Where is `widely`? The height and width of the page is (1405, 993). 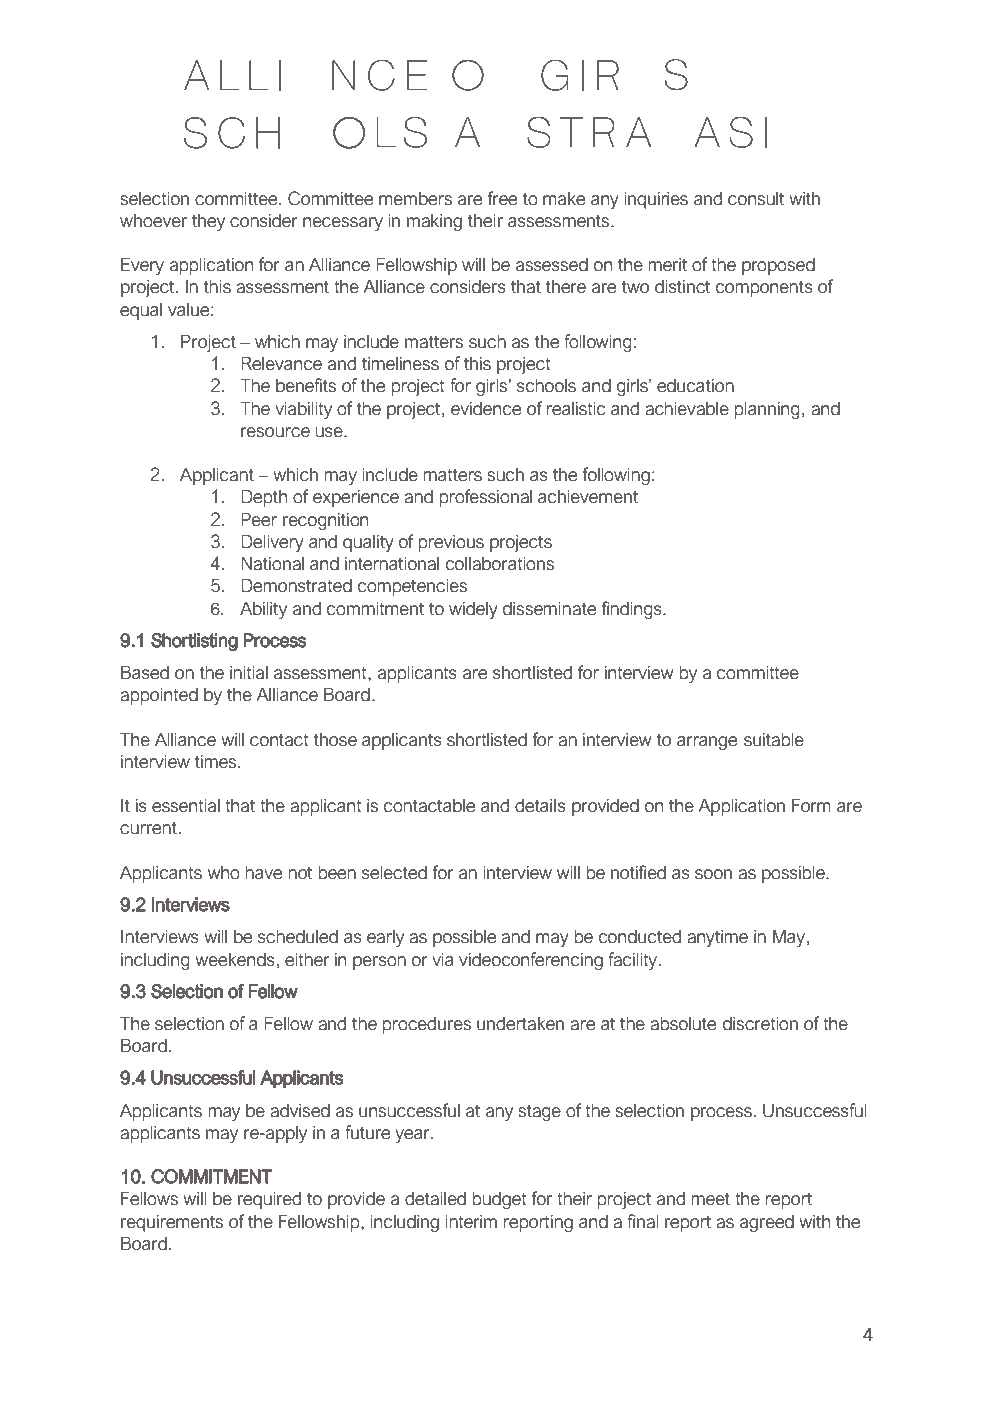 widely is located at coordinates (473, 610).
